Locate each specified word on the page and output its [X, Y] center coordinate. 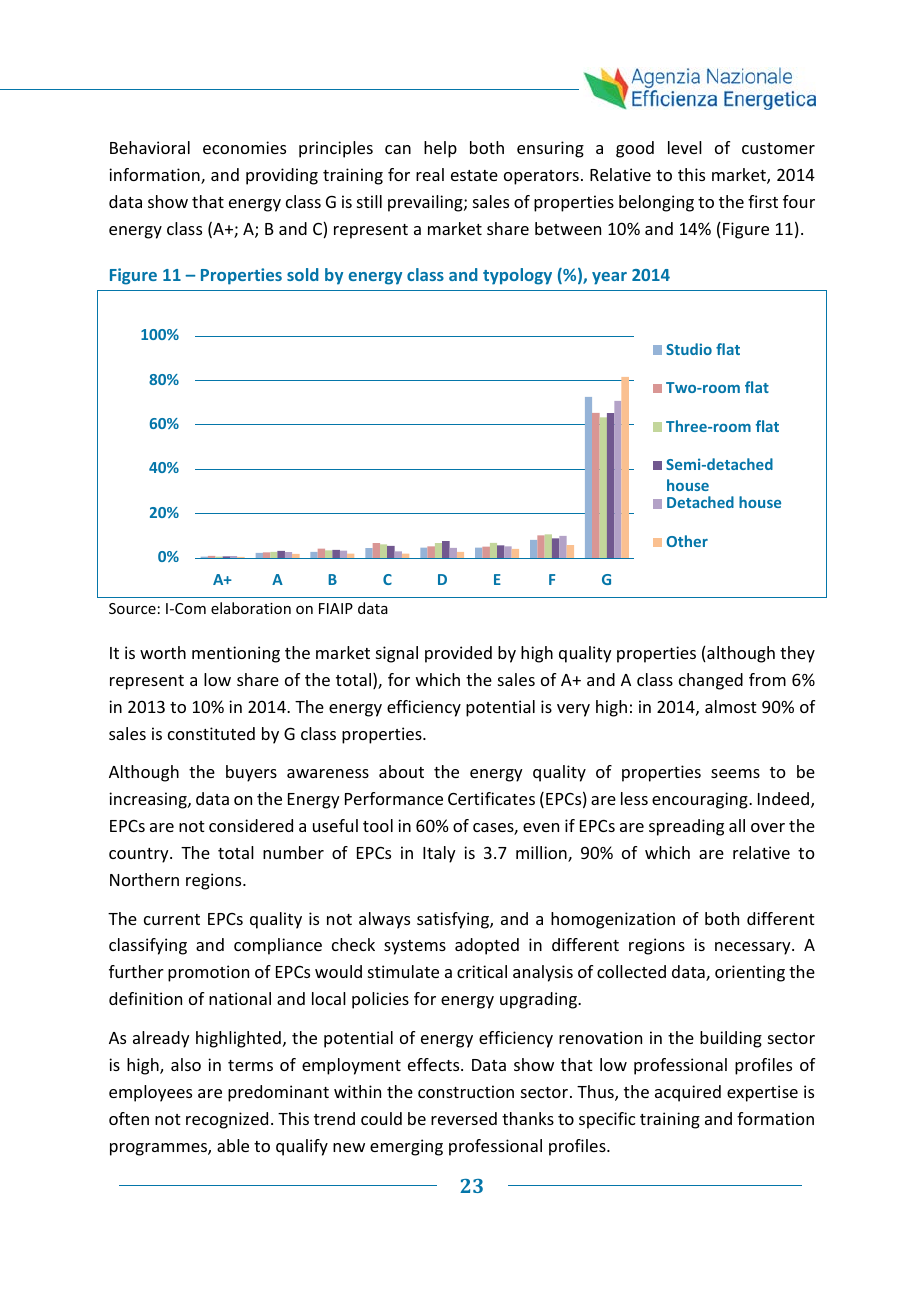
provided [458, 654]
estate [474, 175]
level [685, 147]
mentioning [236, 654]
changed [711, 681]
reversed [464, 1118]
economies [244, 147]
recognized [227, 1120]
